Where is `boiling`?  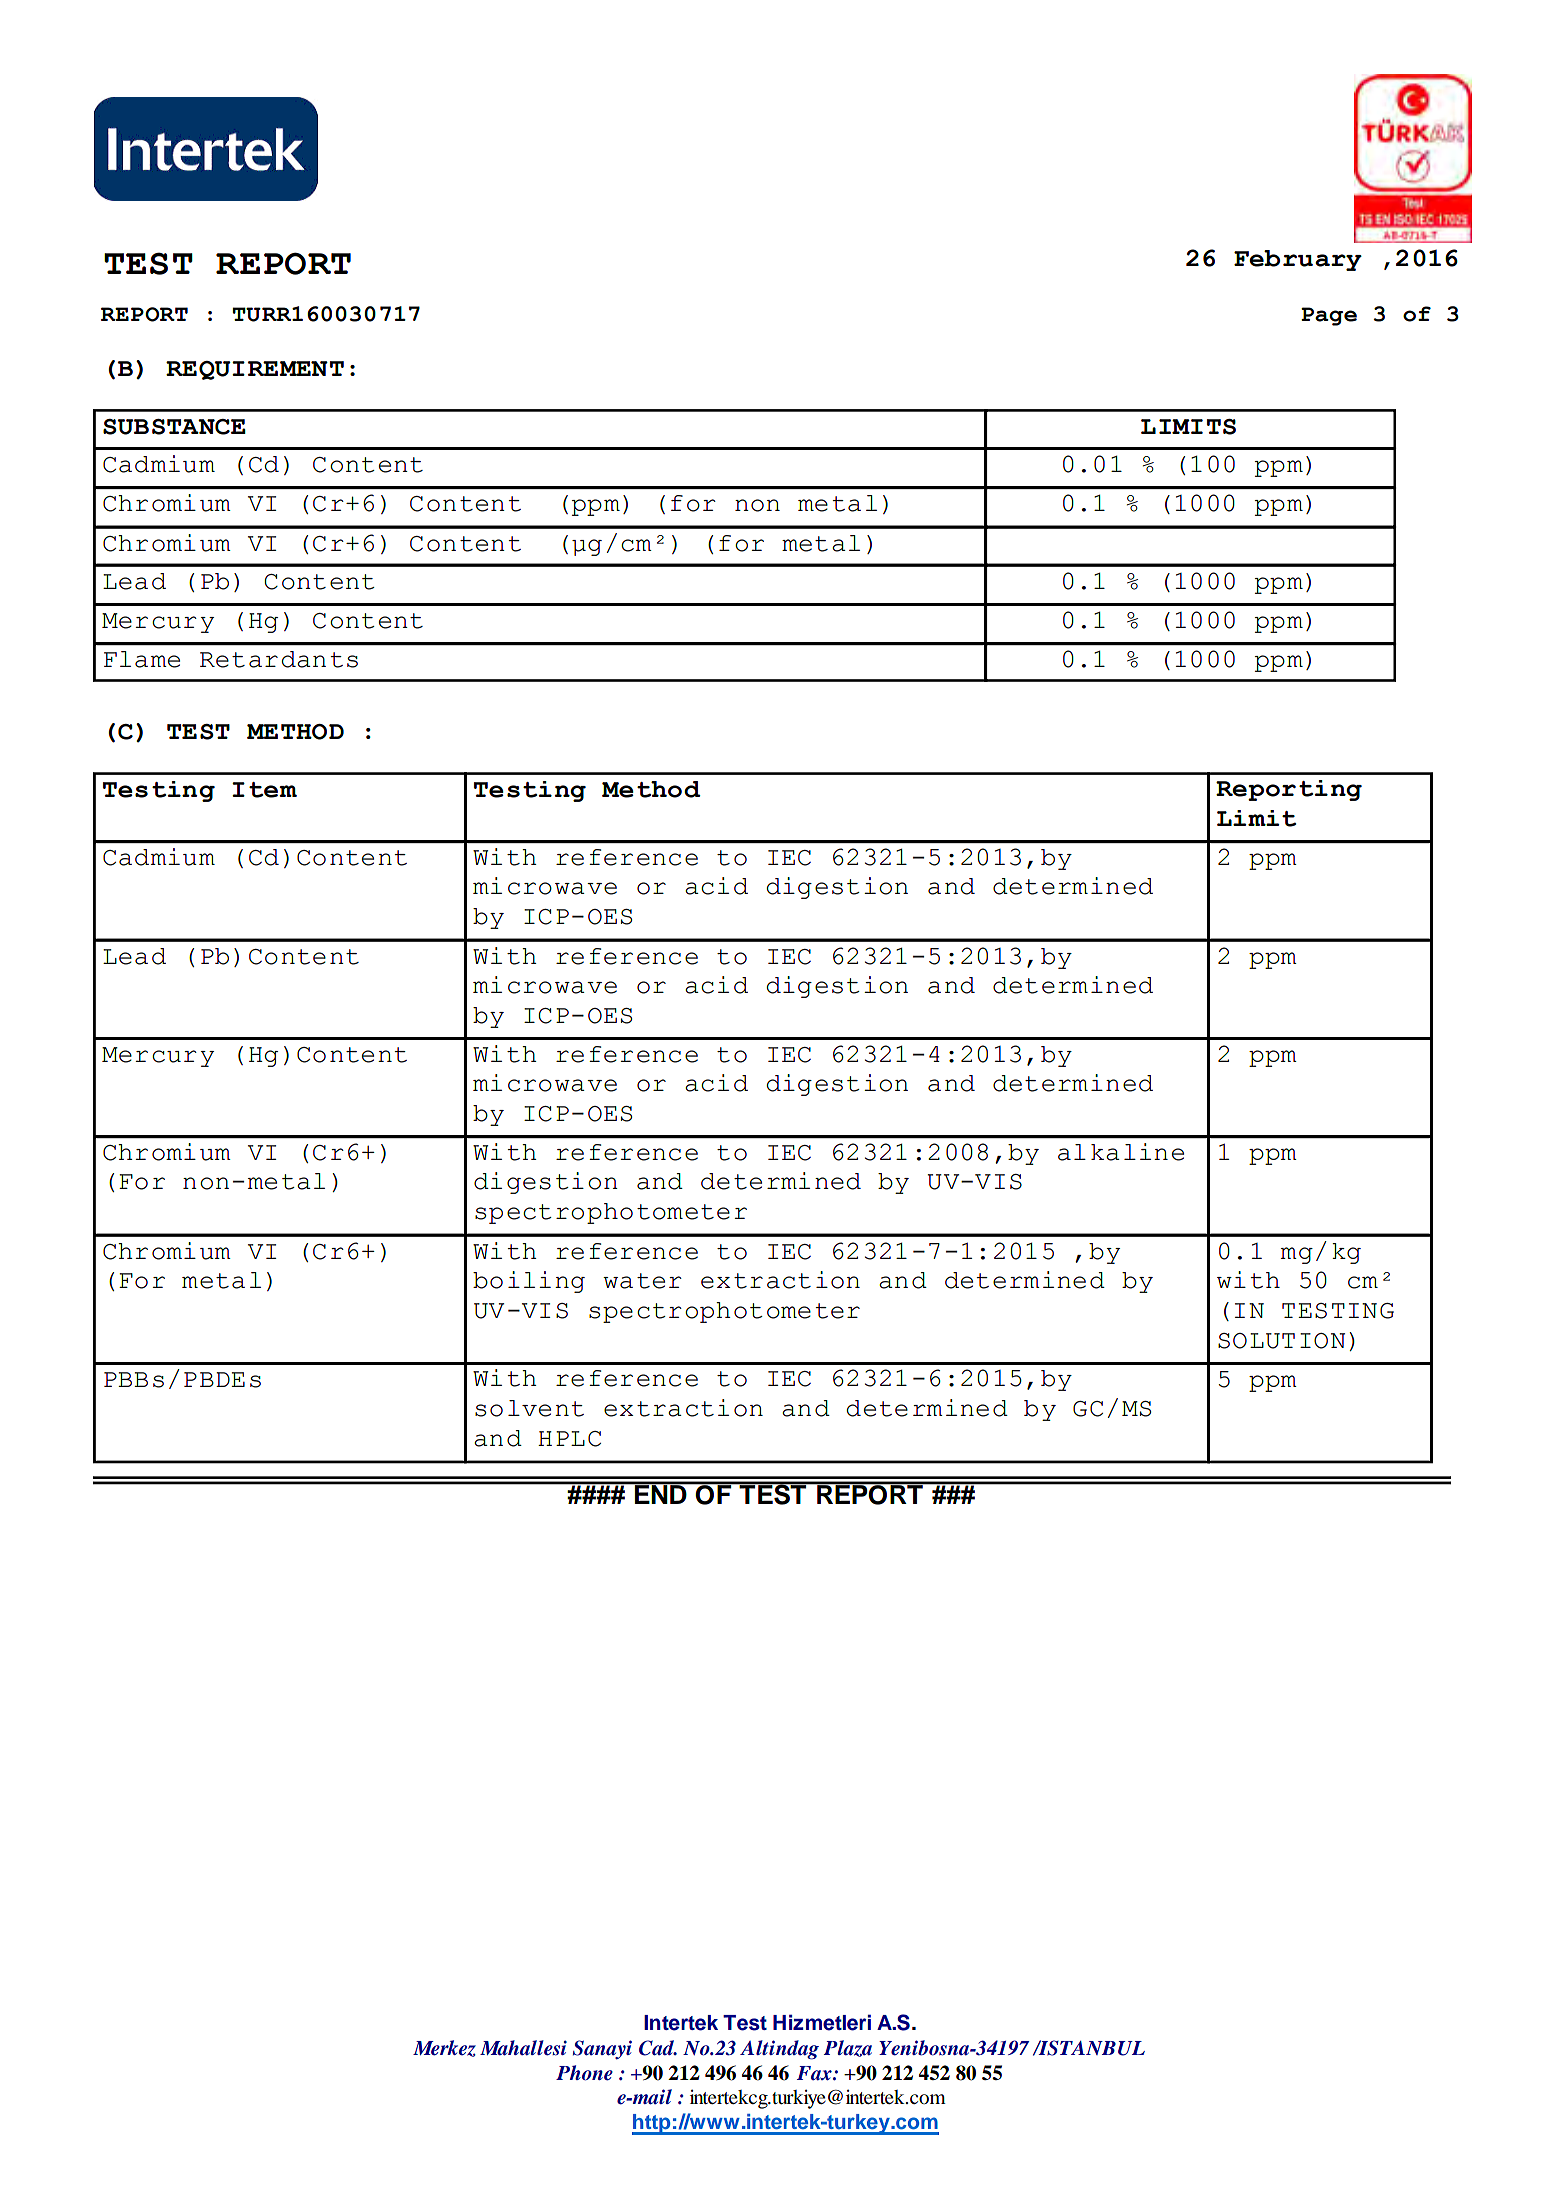
boiling is located at coordinates (529, 1282).
